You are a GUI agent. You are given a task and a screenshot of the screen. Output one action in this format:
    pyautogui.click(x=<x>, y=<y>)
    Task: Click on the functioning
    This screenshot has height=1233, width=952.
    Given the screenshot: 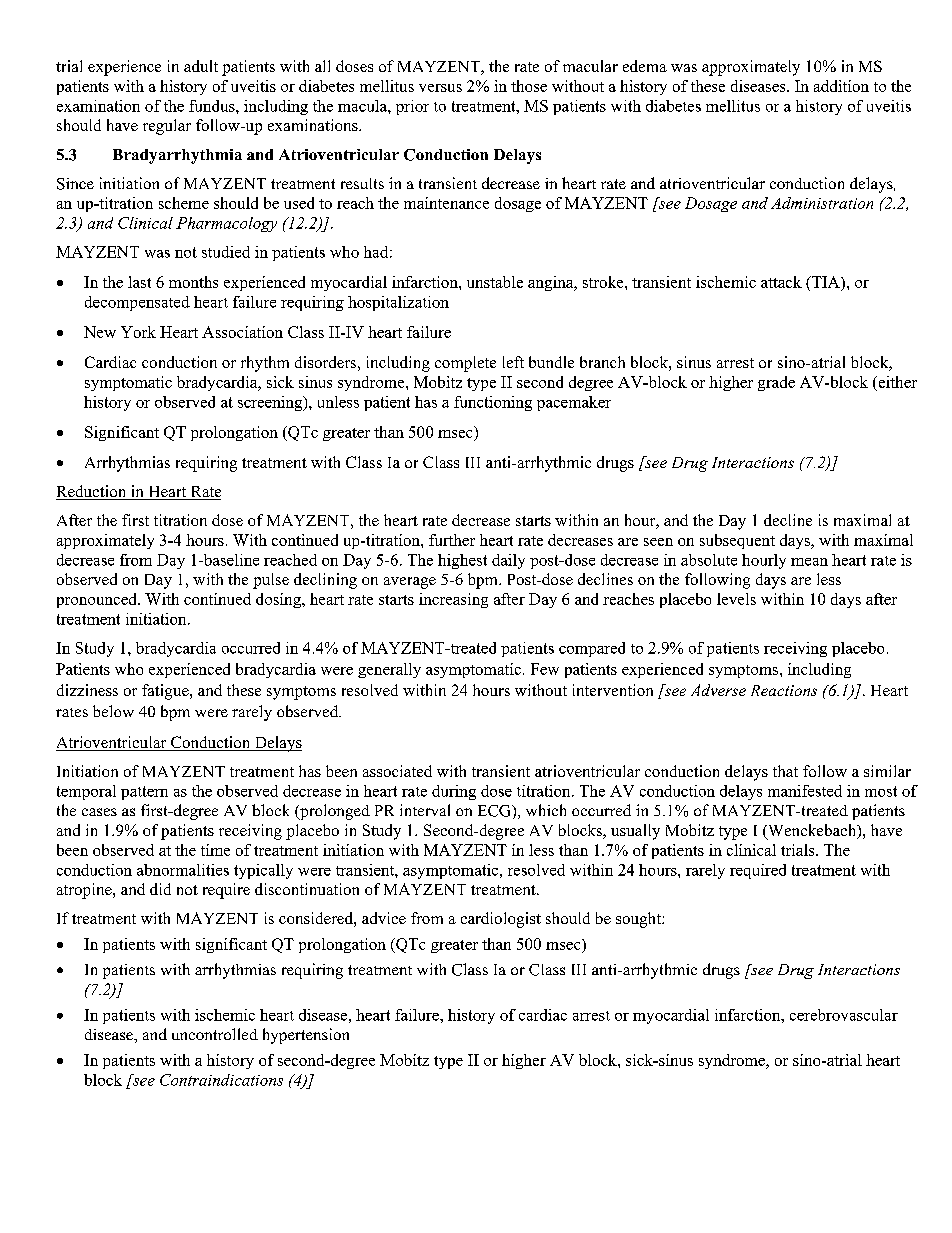 What is the action you would take?
    pyautogui.click(x=493, y=403)
